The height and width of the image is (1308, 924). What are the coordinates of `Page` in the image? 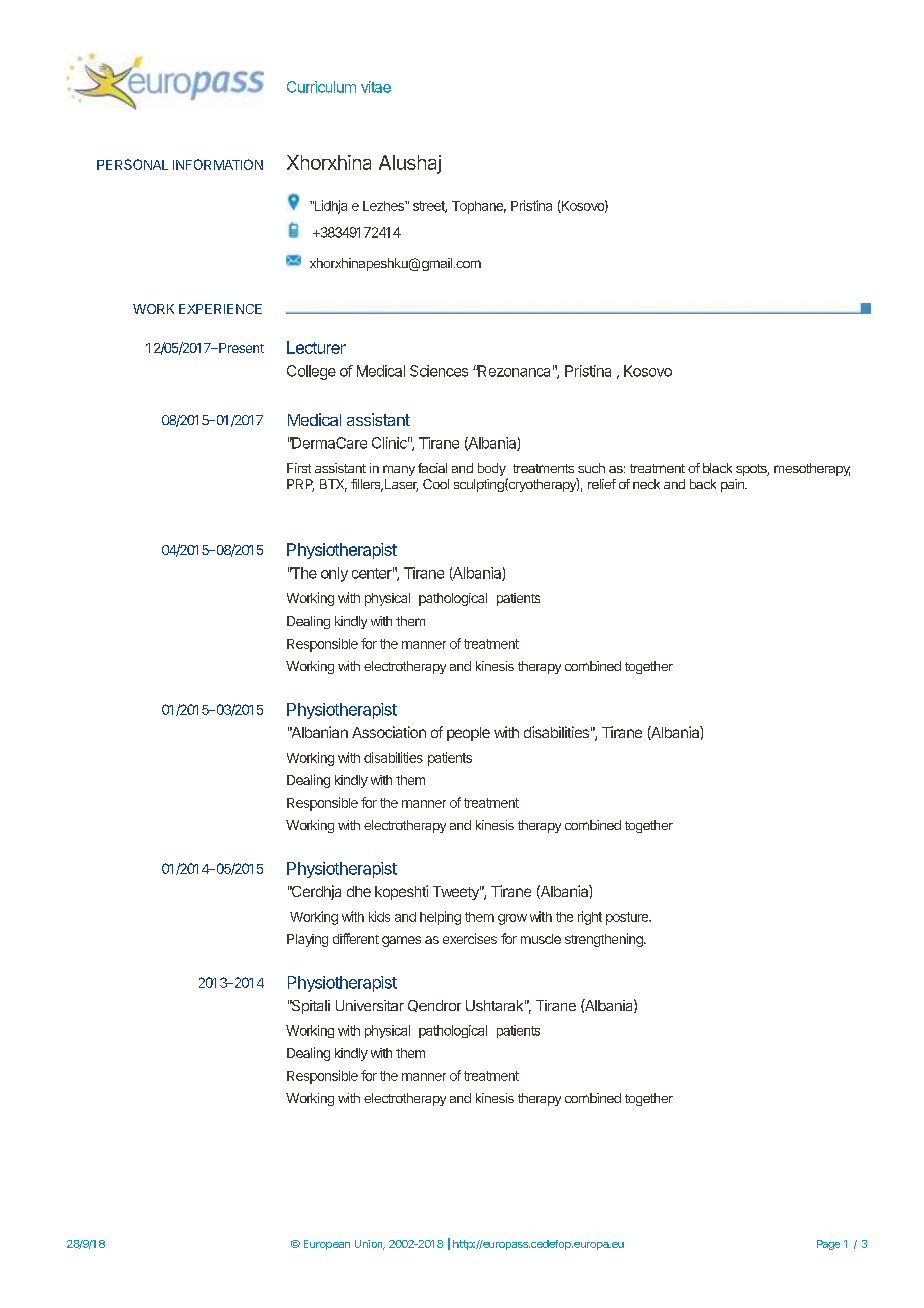 It's located at (828, 1245).
